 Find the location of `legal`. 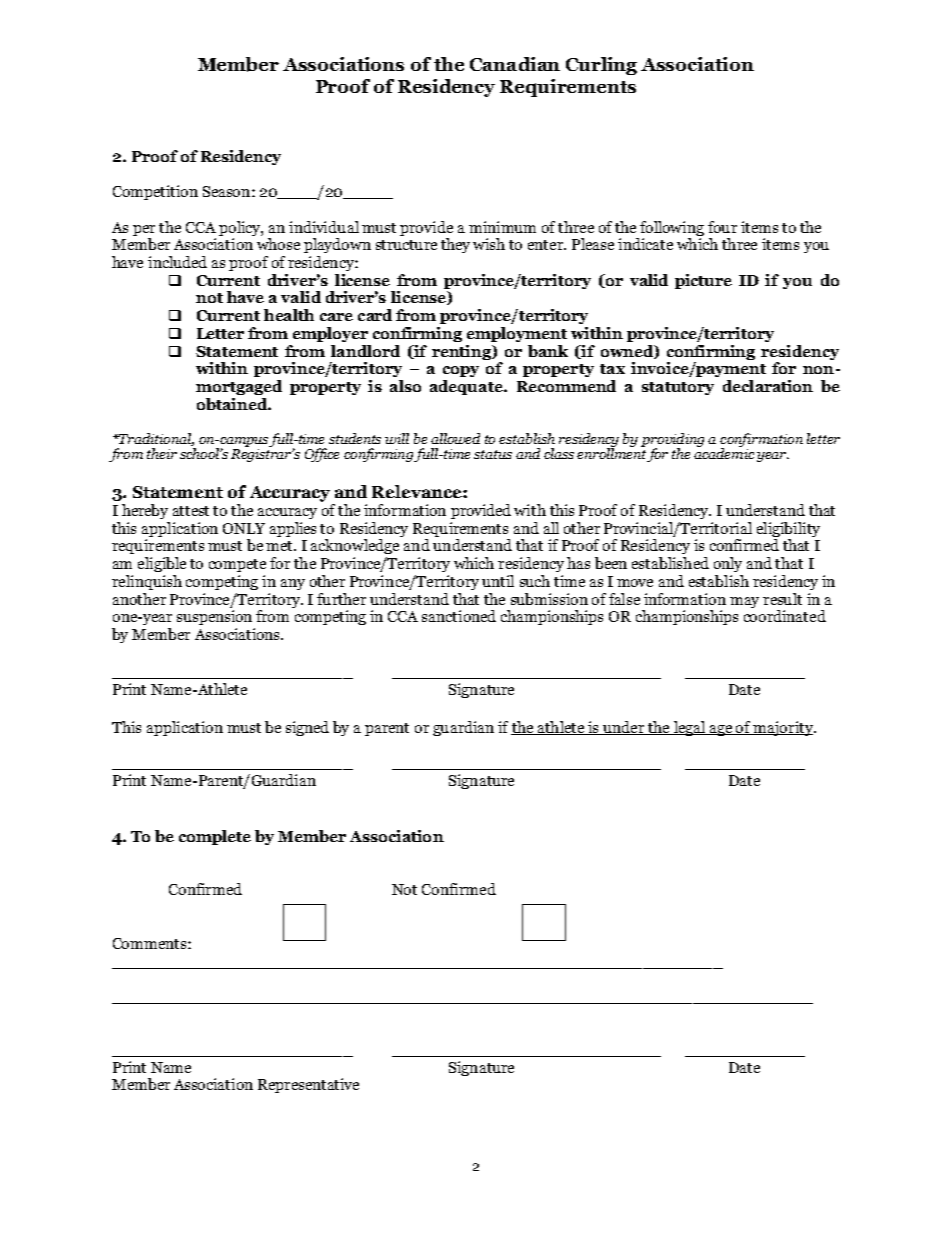

legal is located at coordinates (689, 728).
